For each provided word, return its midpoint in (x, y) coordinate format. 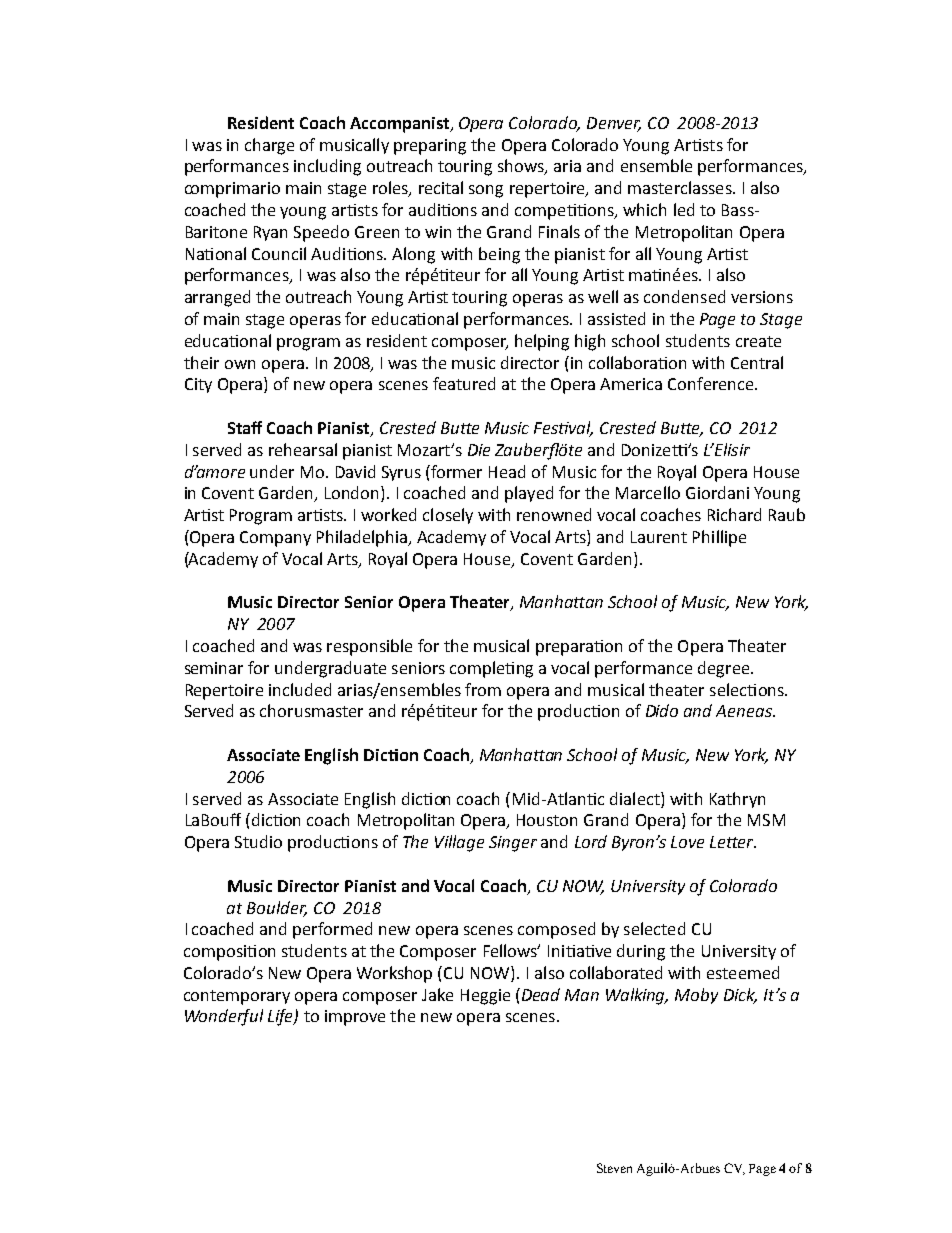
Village (459, 843)
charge (269, 146)
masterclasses (681, 187)
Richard (734, 514)
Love (687, 842)
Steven (614, 1168)
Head (507, 471)
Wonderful (224, 1017)
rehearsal (303, 449)
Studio (258, 841)
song (486, 191)
